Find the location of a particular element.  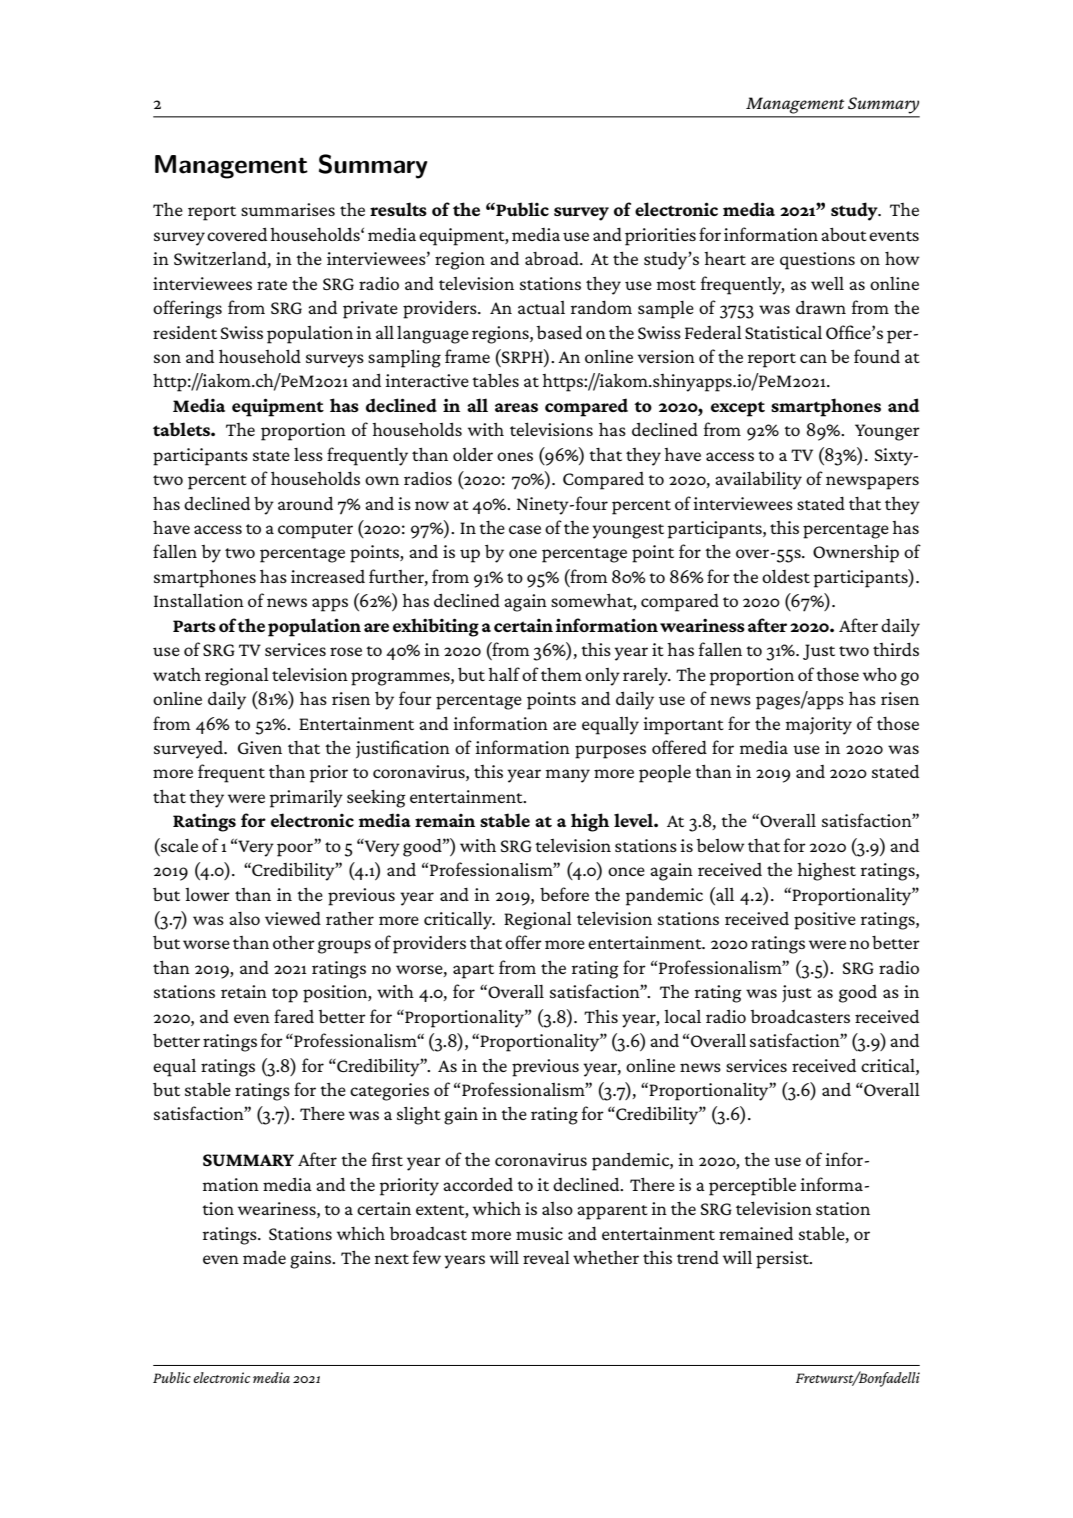

many is located at coordinates (567, 776).
